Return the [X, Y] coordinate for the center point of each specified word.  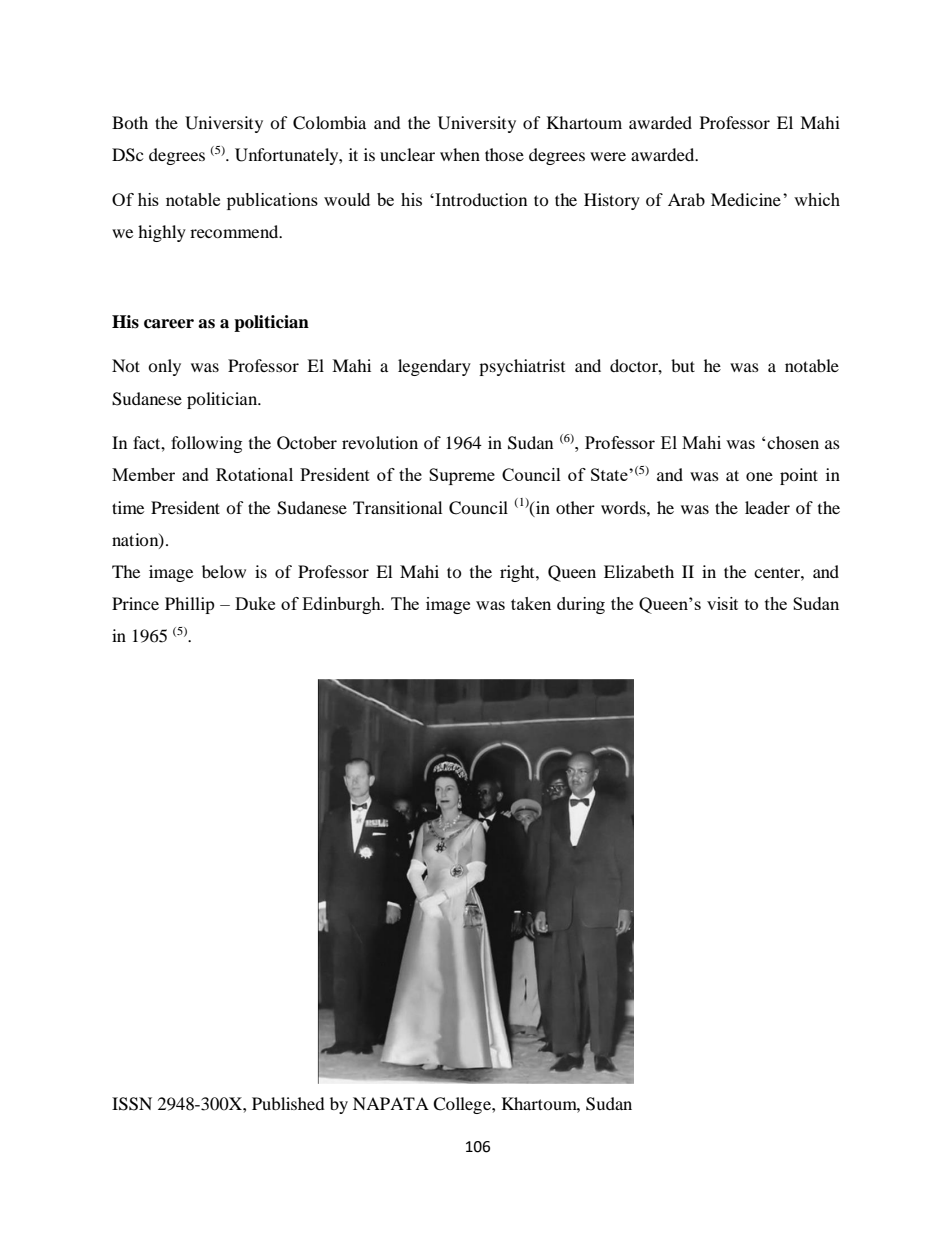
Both [130, 122]
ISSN [132, 1104]
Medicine [746, 199]
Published [288, 1103]
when [460, 154]
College [463, 1105]
